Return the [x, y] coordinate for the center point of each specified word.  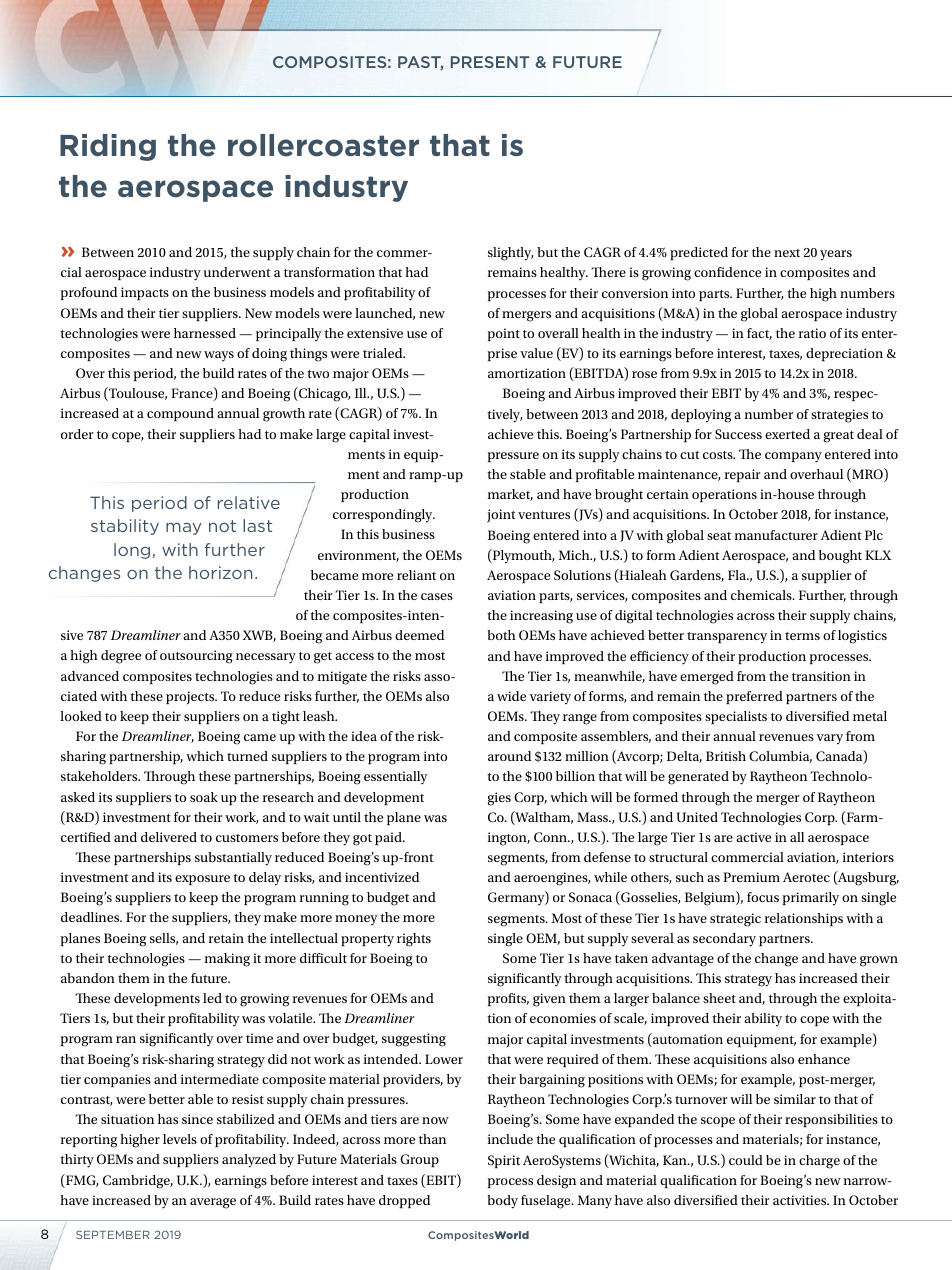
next [787, 253]
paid [389, 838]
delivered [169, 837]
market [510, 495]
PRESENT [490, 62]
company [793, 457]
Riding [108, 147]
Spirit [504, 1161]
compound [180, 414]
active [753, 837]
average [213, 1203]
